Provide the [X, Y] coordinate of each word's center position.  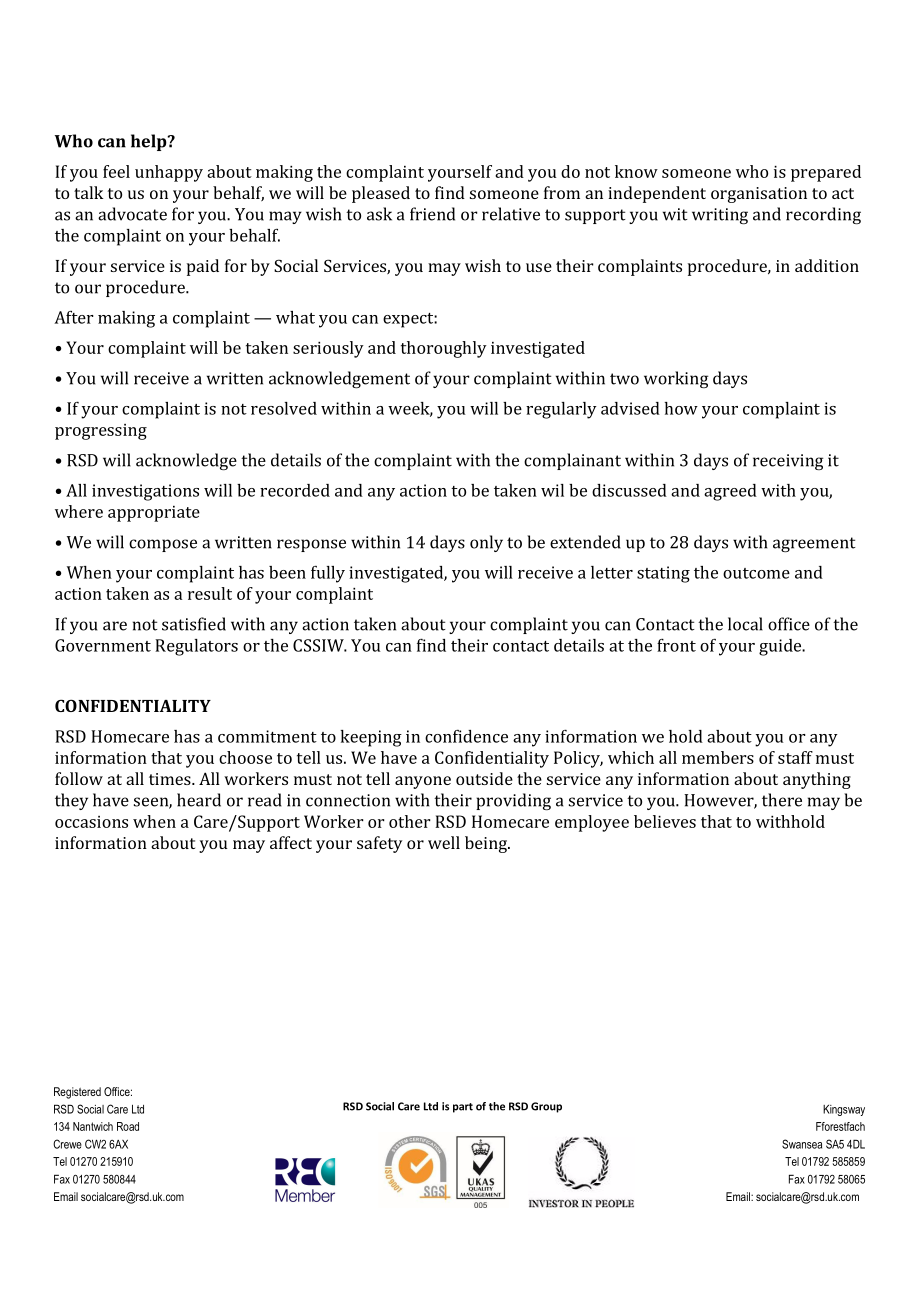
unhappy [169, 173]
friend [432, 214]
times [171, 779]
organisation [759, 195]
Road [128, 1126]
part [463, 1108]
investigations [145, 492]
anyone [423, 782]
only [486, 543]
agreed [730, 492]
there [782, 800]
